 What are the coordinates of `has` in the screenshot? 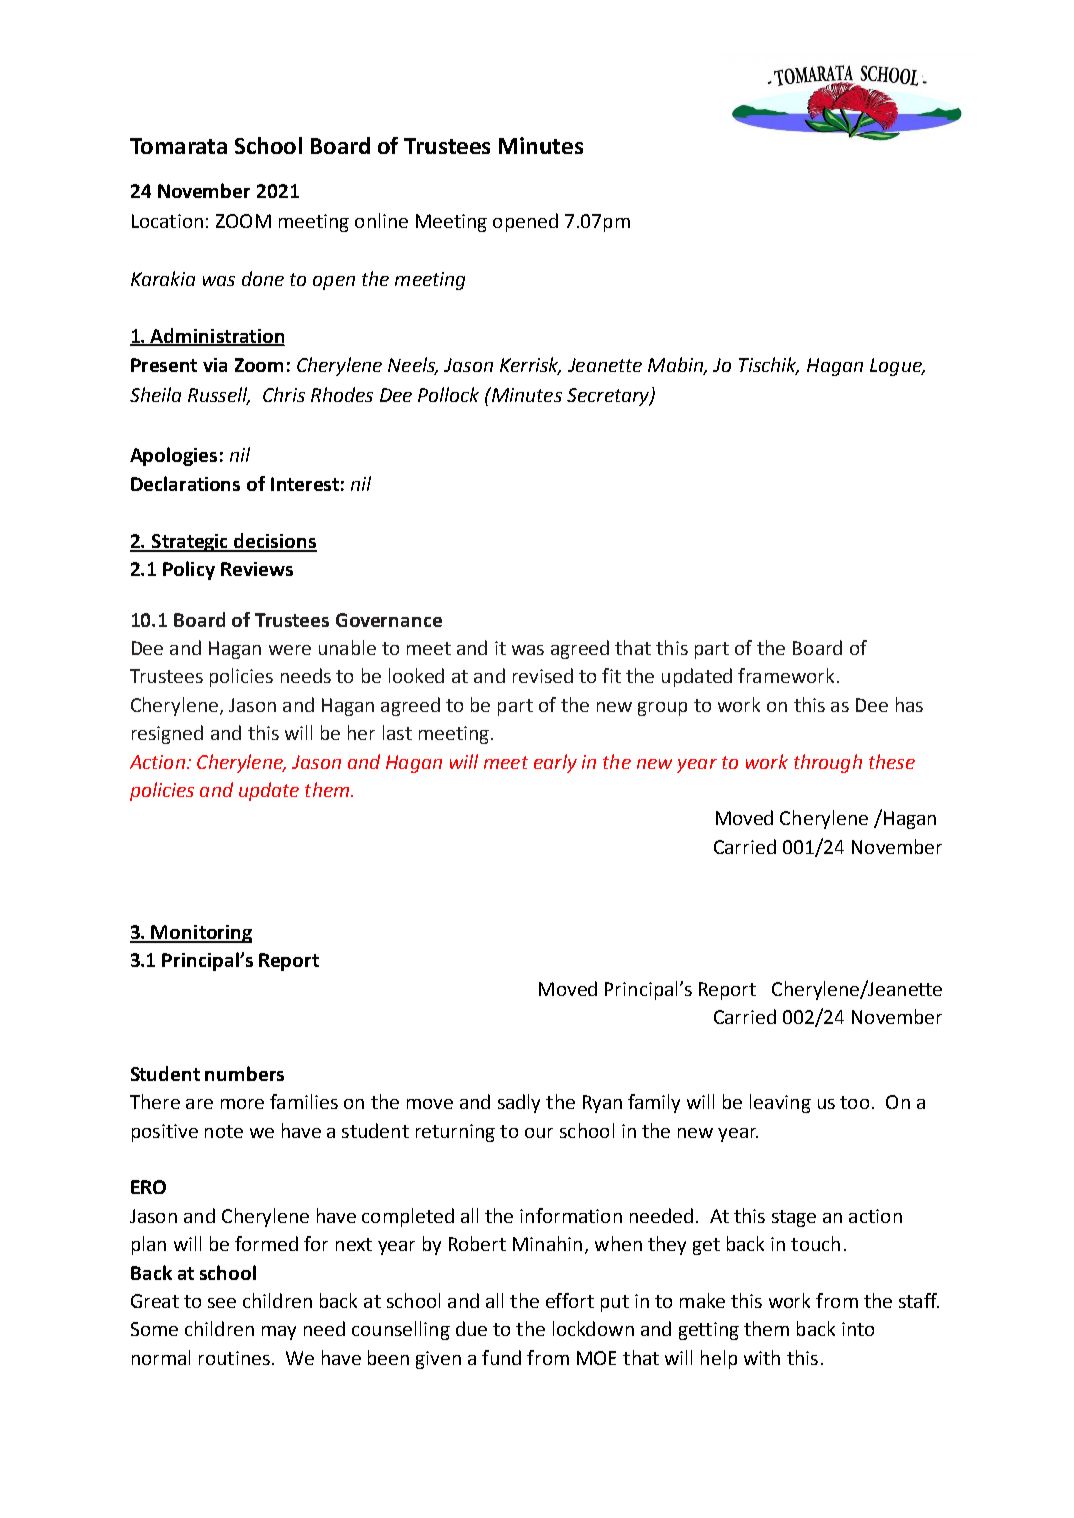 It's located at (909, 704).
